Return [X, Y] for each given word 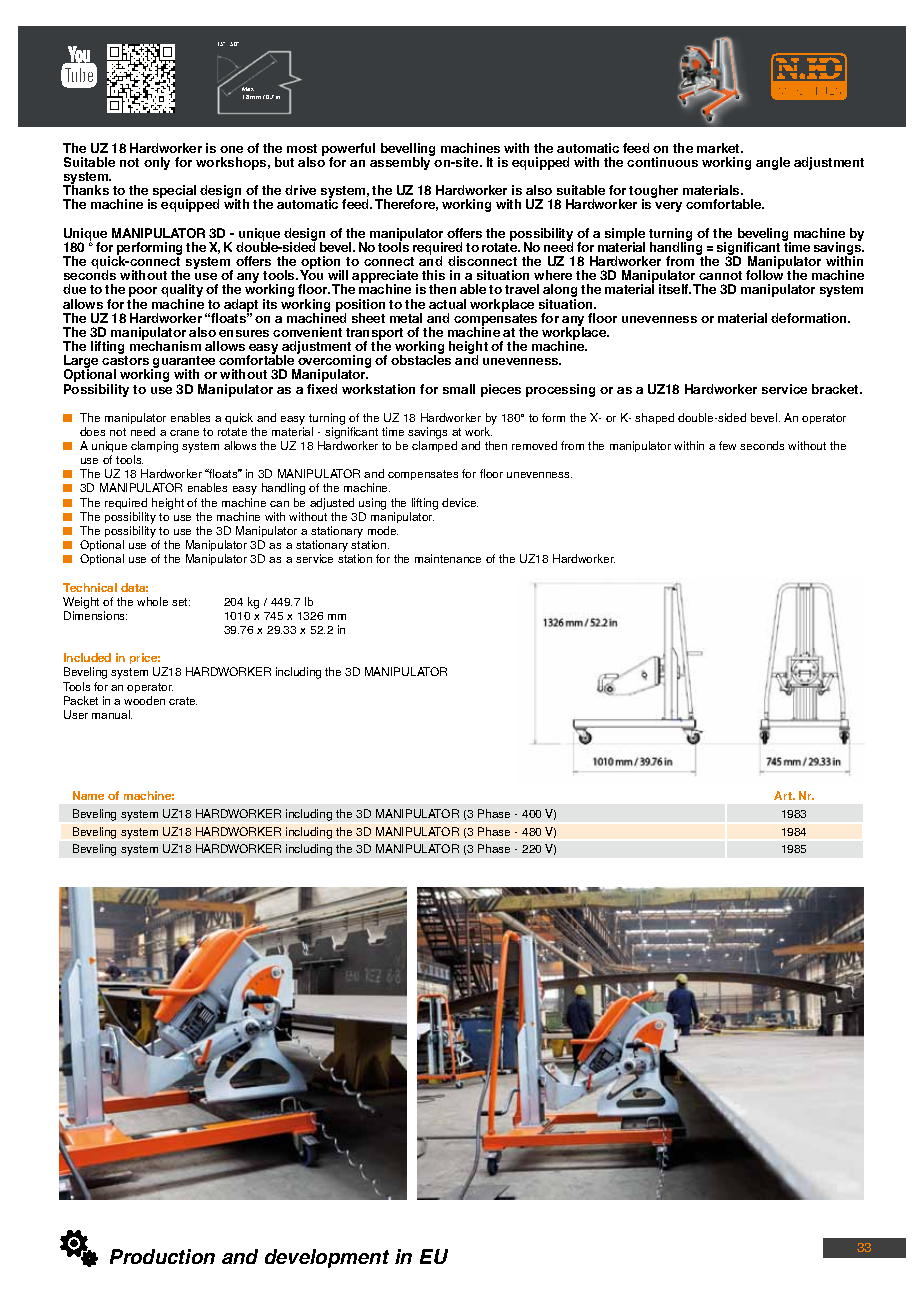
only [157, 163]
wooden [144, 700]
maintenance [448, 558]
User [76, 714]
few [727, 445]
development [327, 1258]
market [719, 148]
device [460, 502]
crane [184, 433]
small [459, 389]
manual [112, 714]
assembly [401, 162]
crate [183, 701]
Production [162, 1256]
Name [88, 795]
